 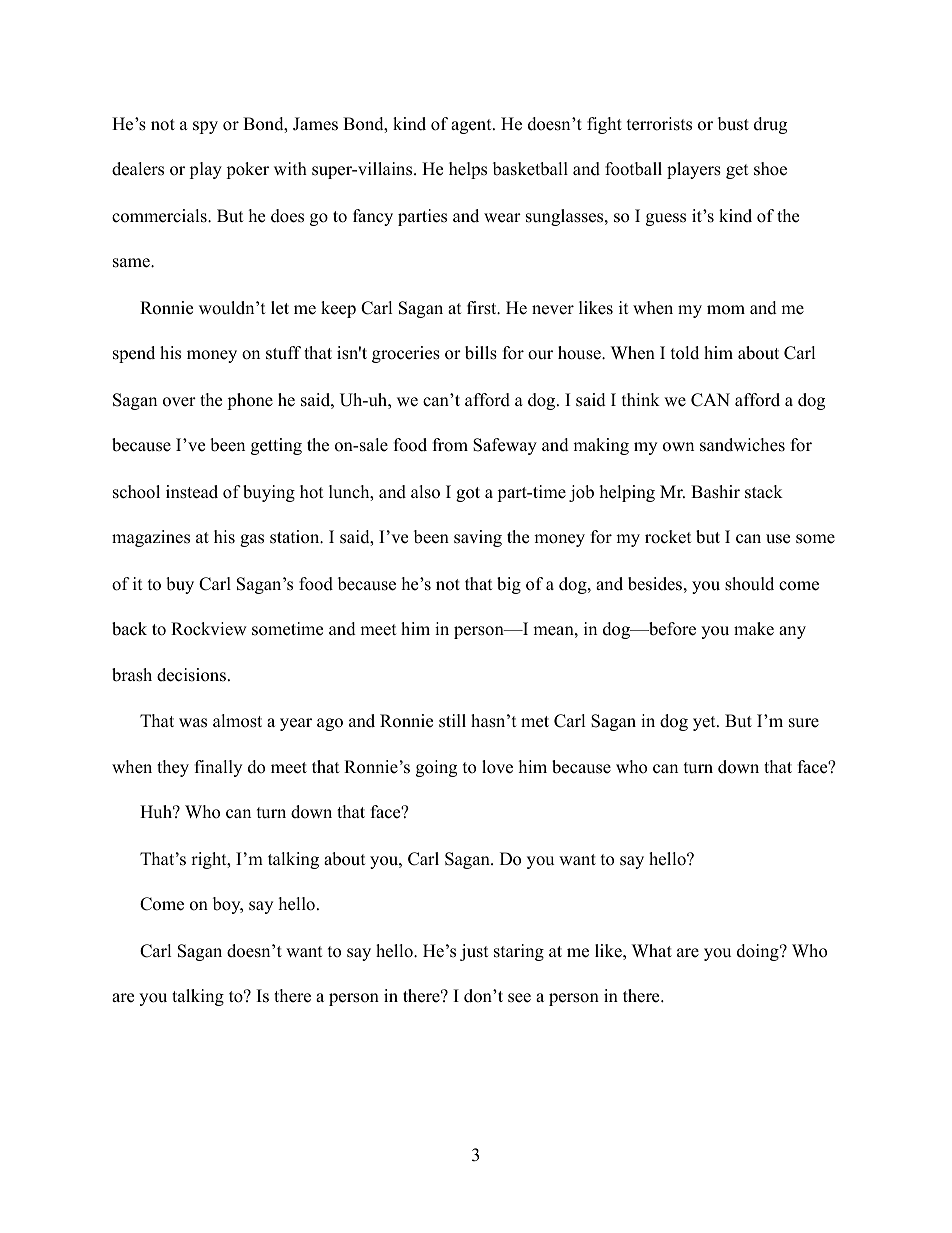 I want to click on bust, so click(x=733, y=124).
